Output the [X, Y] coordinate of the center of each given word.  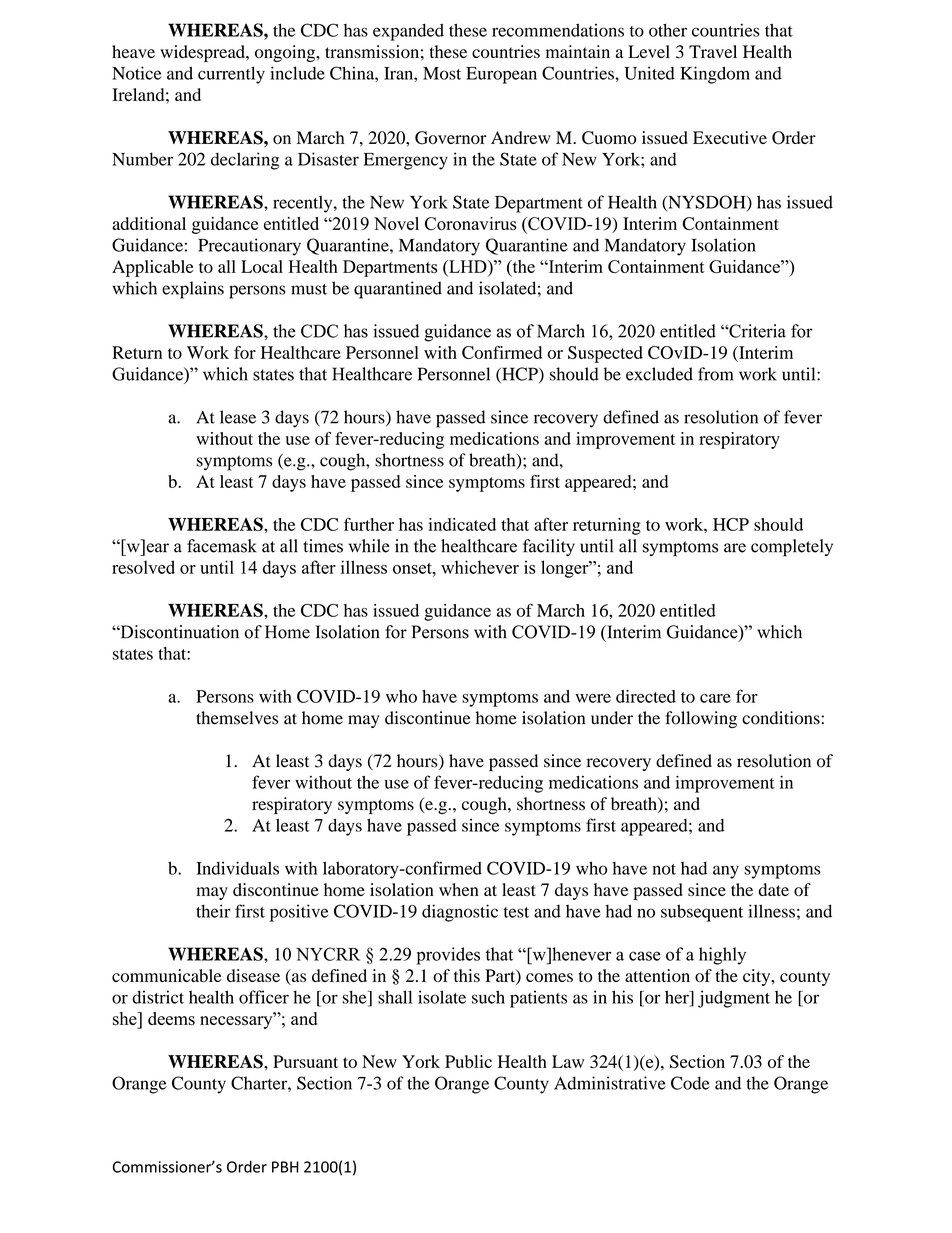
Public [468, 1061]
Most [442, 73]
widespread [203, 53]
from [715, 374]
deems [171, 1019]
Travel [713, 51]
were [593, 698]
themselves [237, 718]
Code [690, 1083]
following [701, 719]
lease [238, 417]
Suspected [605, 354]
